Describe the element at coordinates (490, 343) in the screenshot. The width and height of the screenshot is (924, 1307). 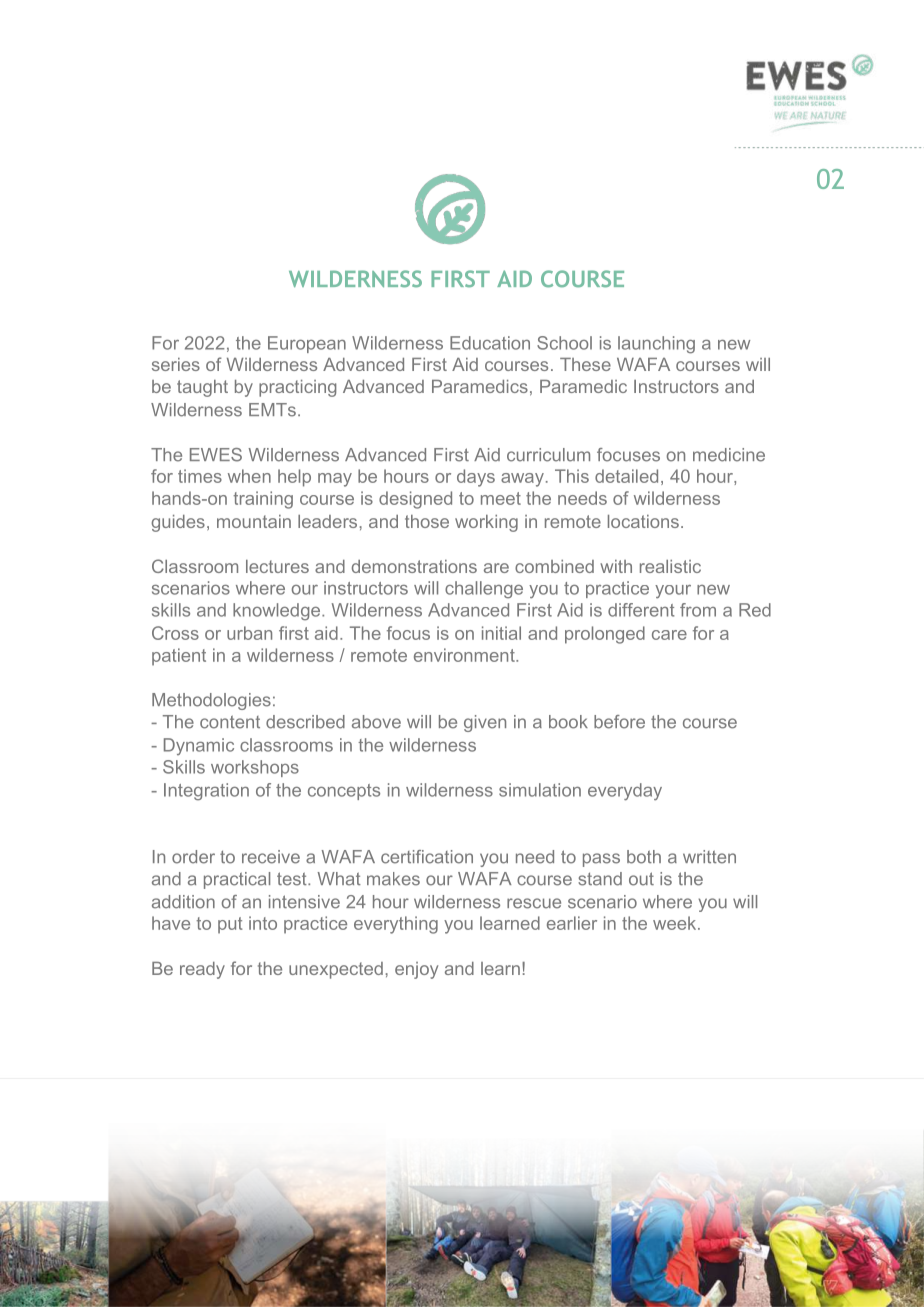
I see `Education` at that location.
